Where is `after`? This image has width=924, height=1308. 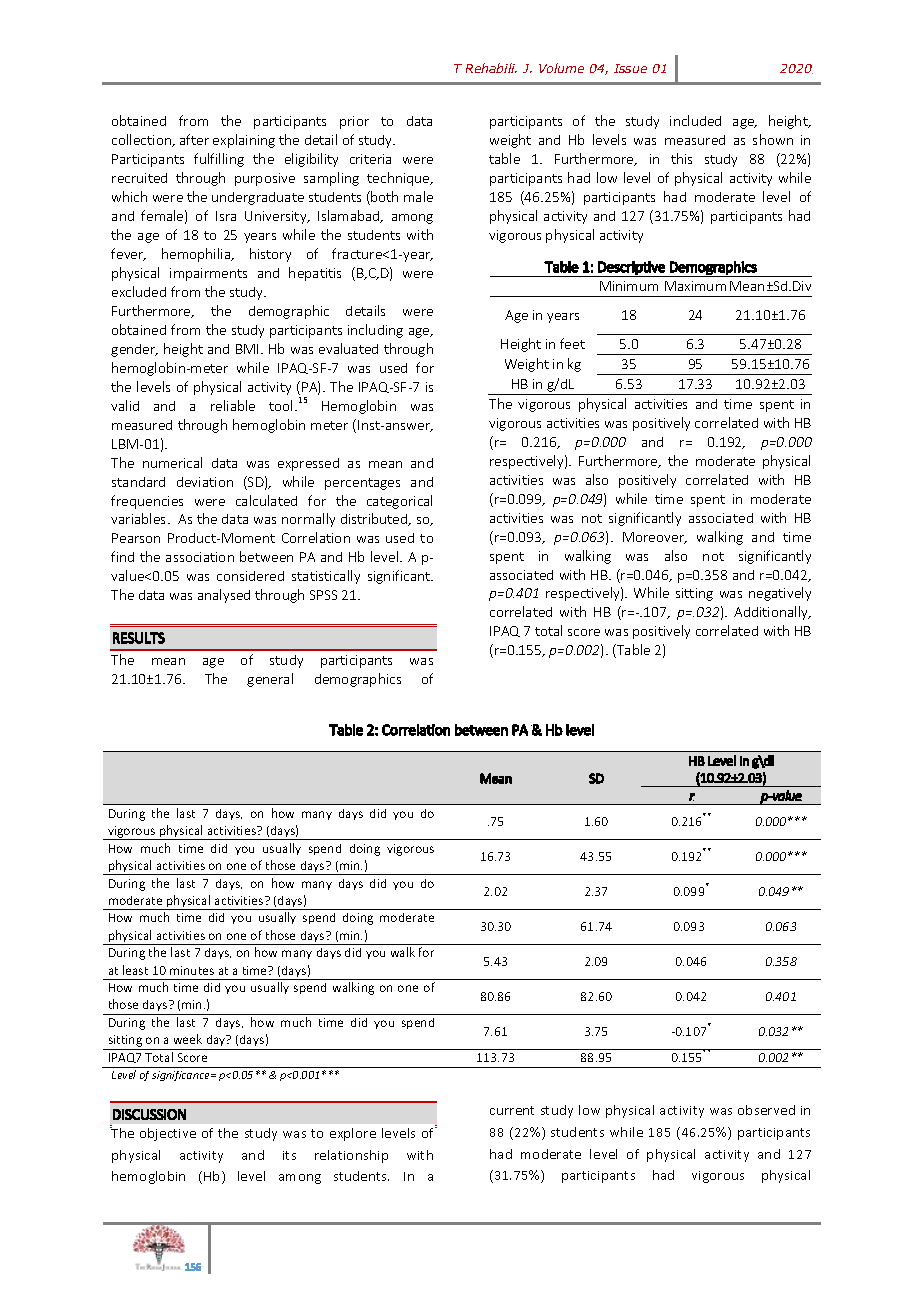
after is located at coordinates (194, 139).
